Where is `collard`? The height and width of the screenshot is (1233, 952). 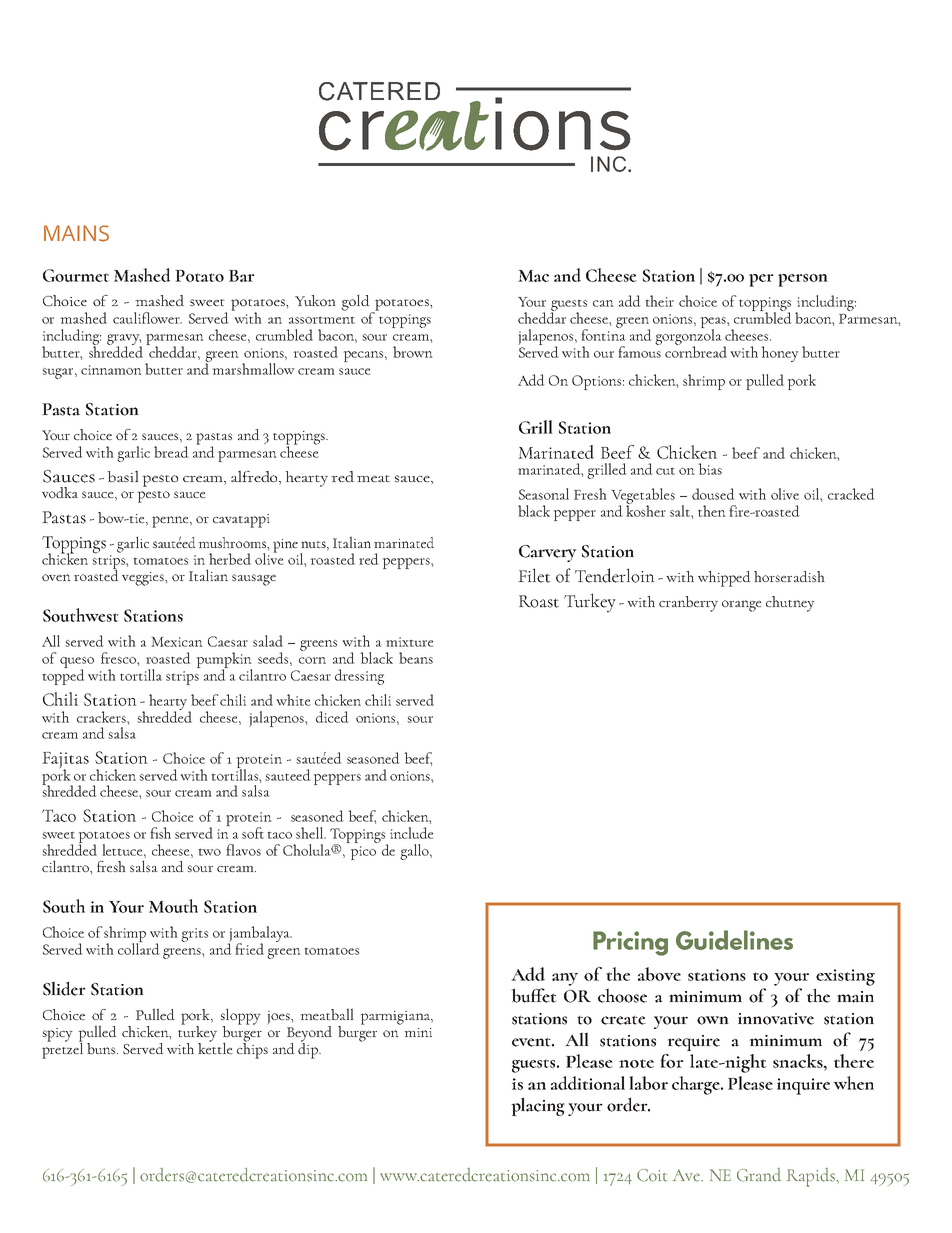 collard is located at coordinates (138, 947).
